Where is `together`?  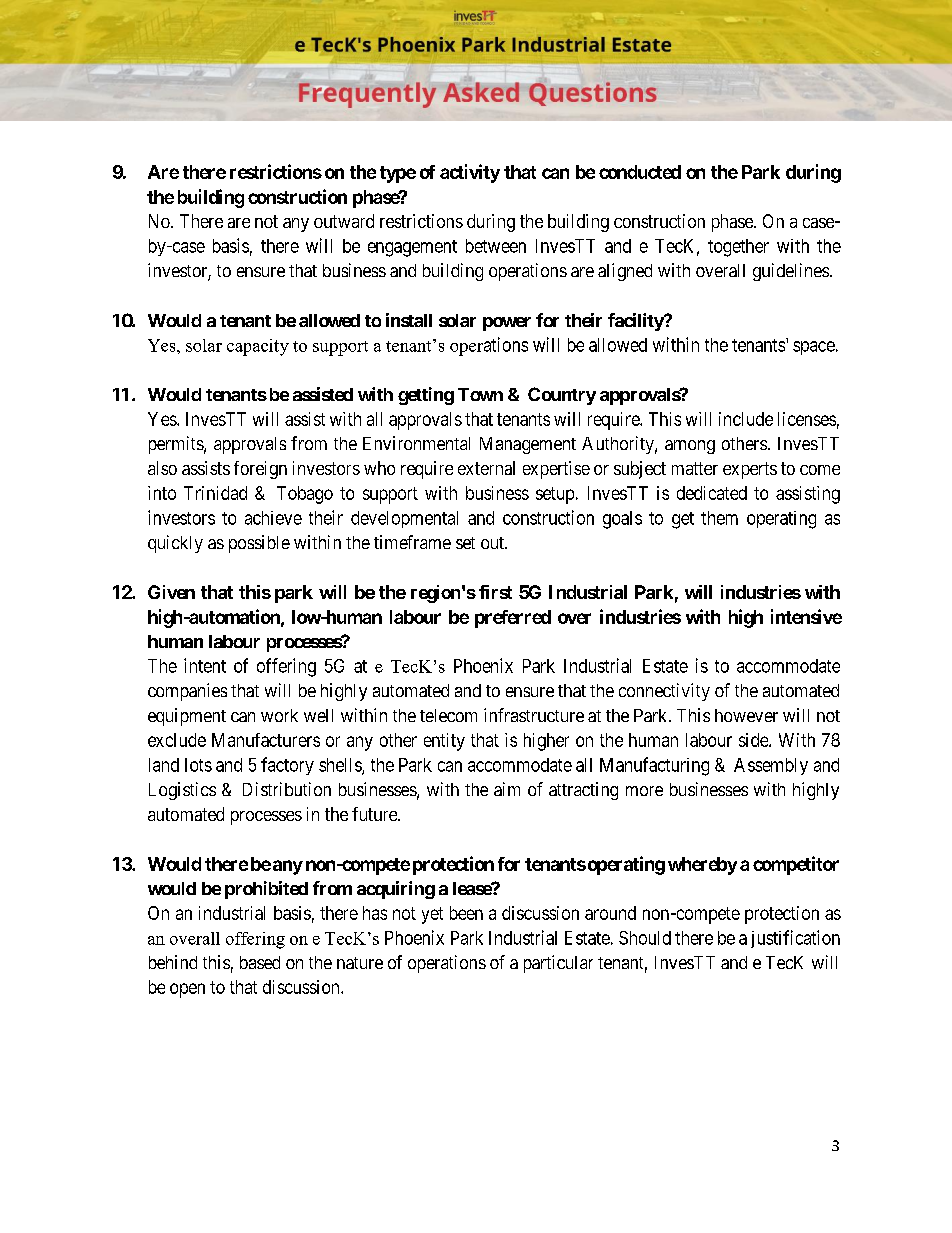 together is located at coordinates (738, 248).
